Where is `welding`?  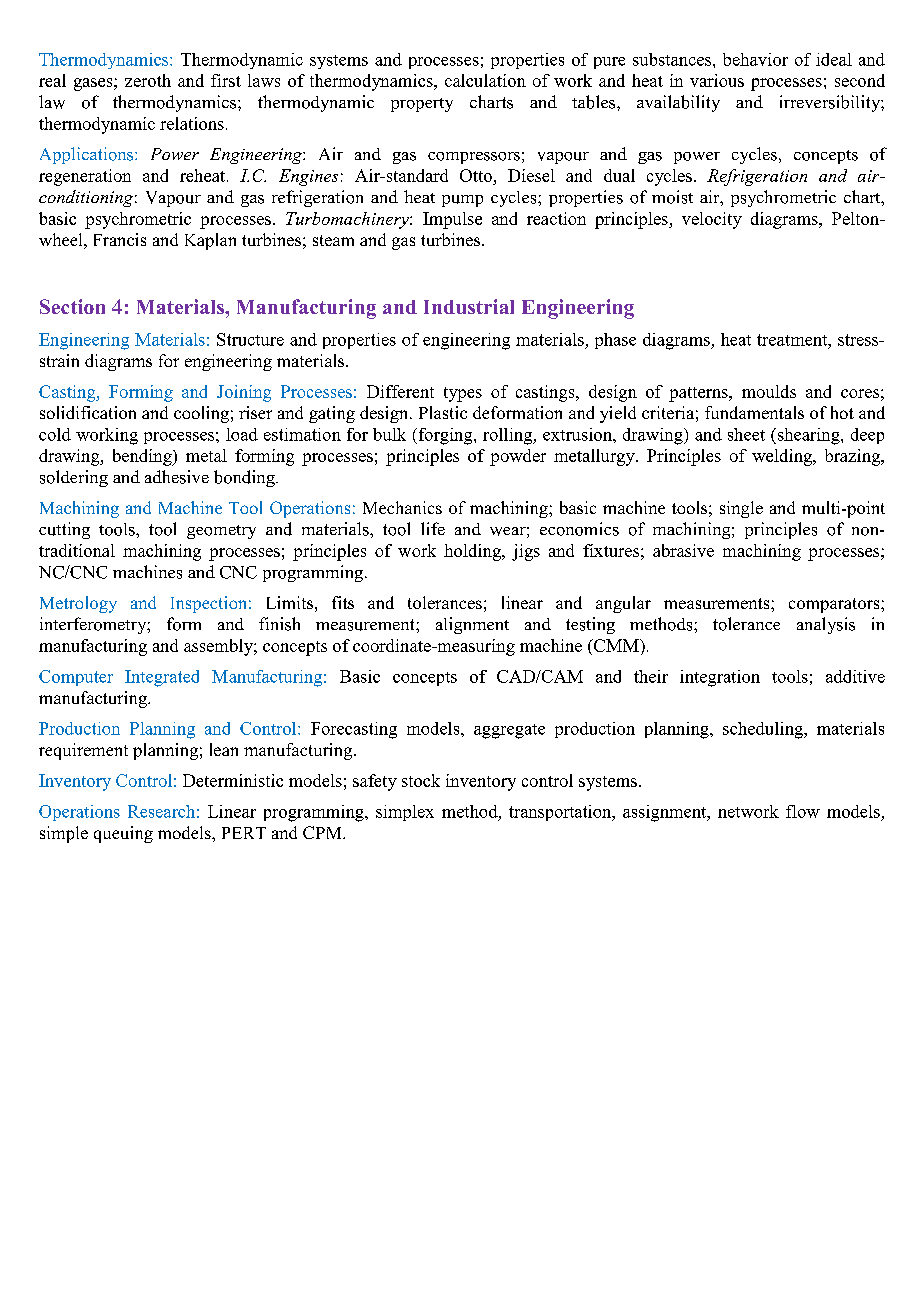 welding is located at coordinates (783, 457).
